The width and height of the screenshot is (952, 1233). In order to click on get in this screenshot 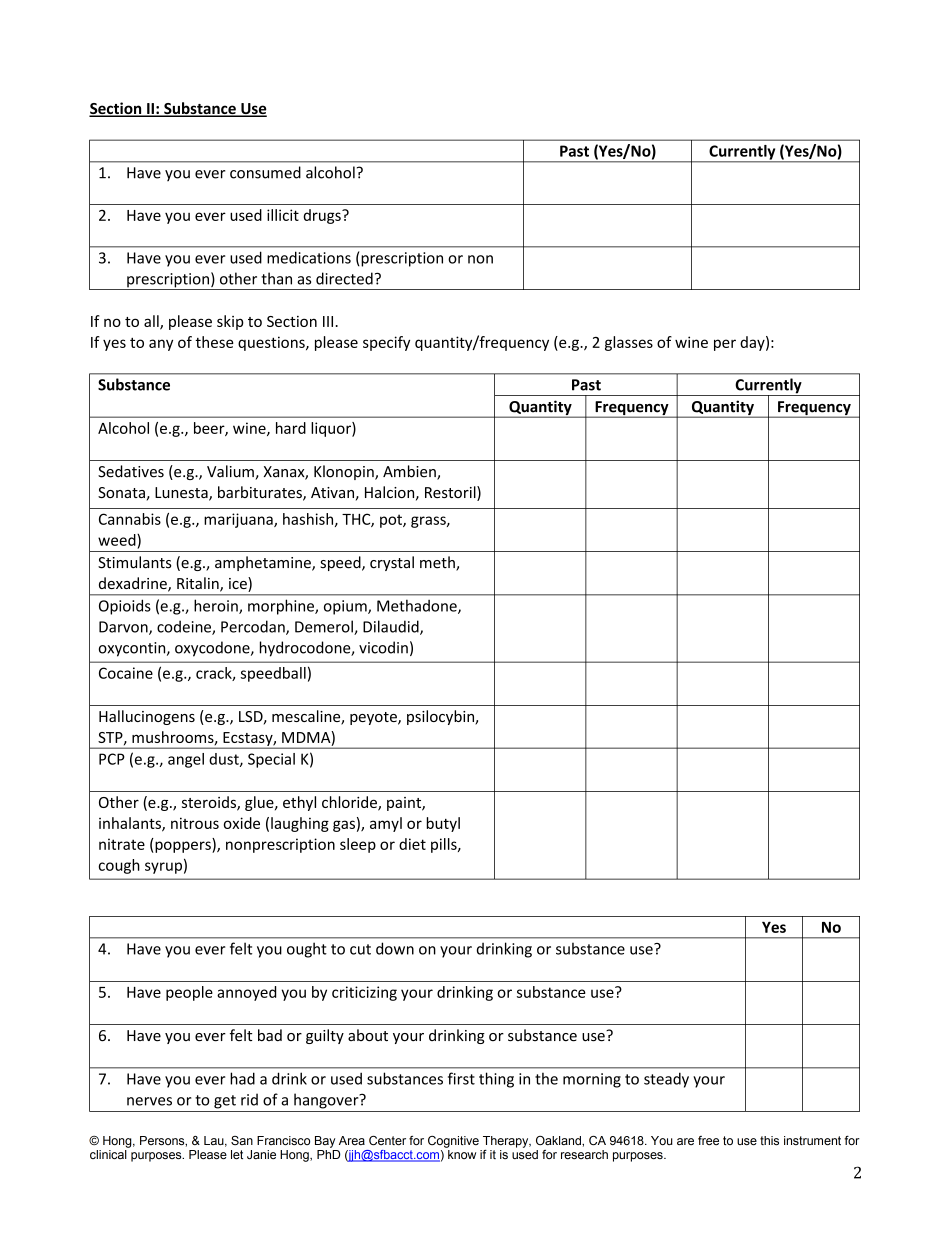, I will do `click(225, 1102)`.
